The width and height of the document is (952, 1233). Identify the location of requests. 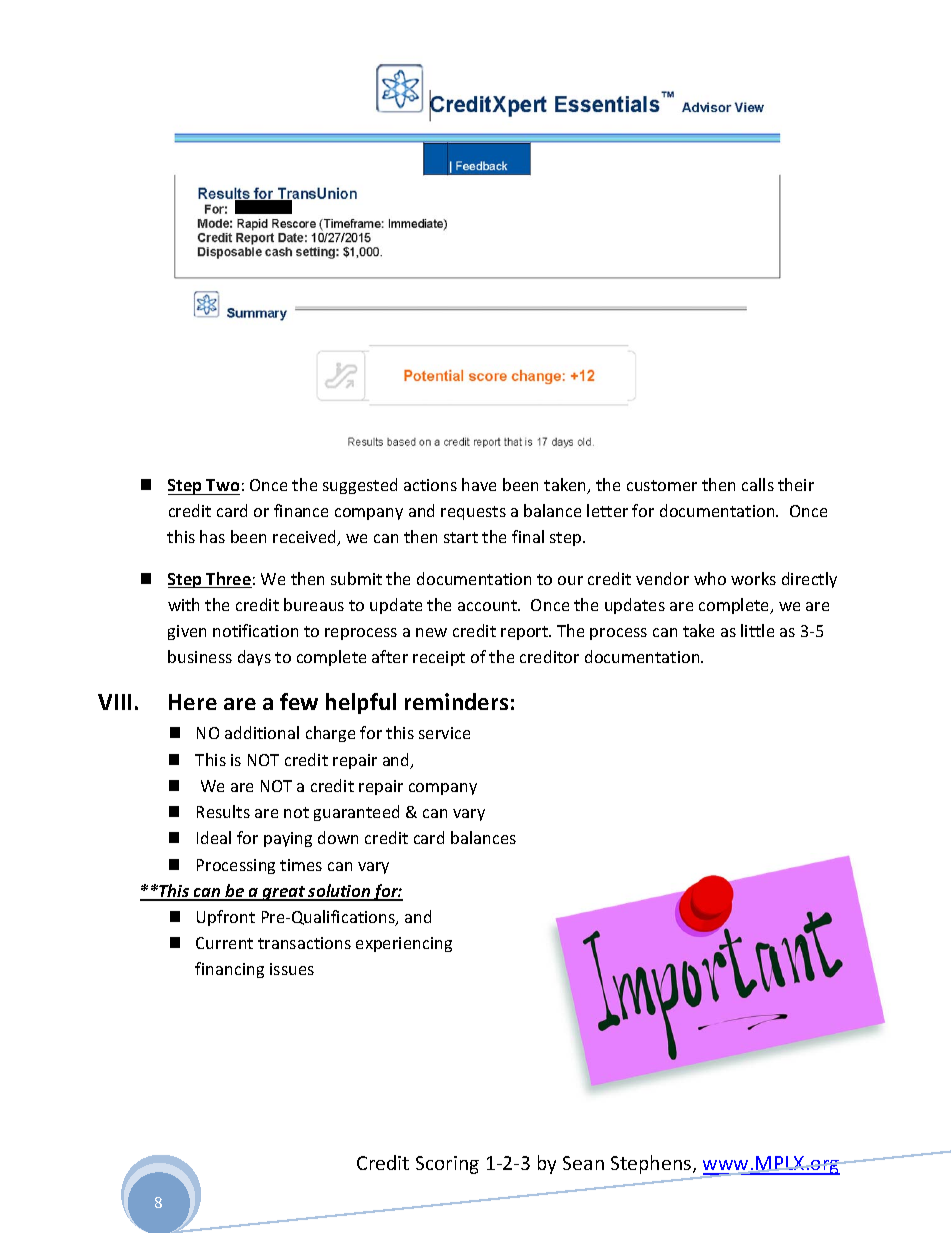
(473, 513).
